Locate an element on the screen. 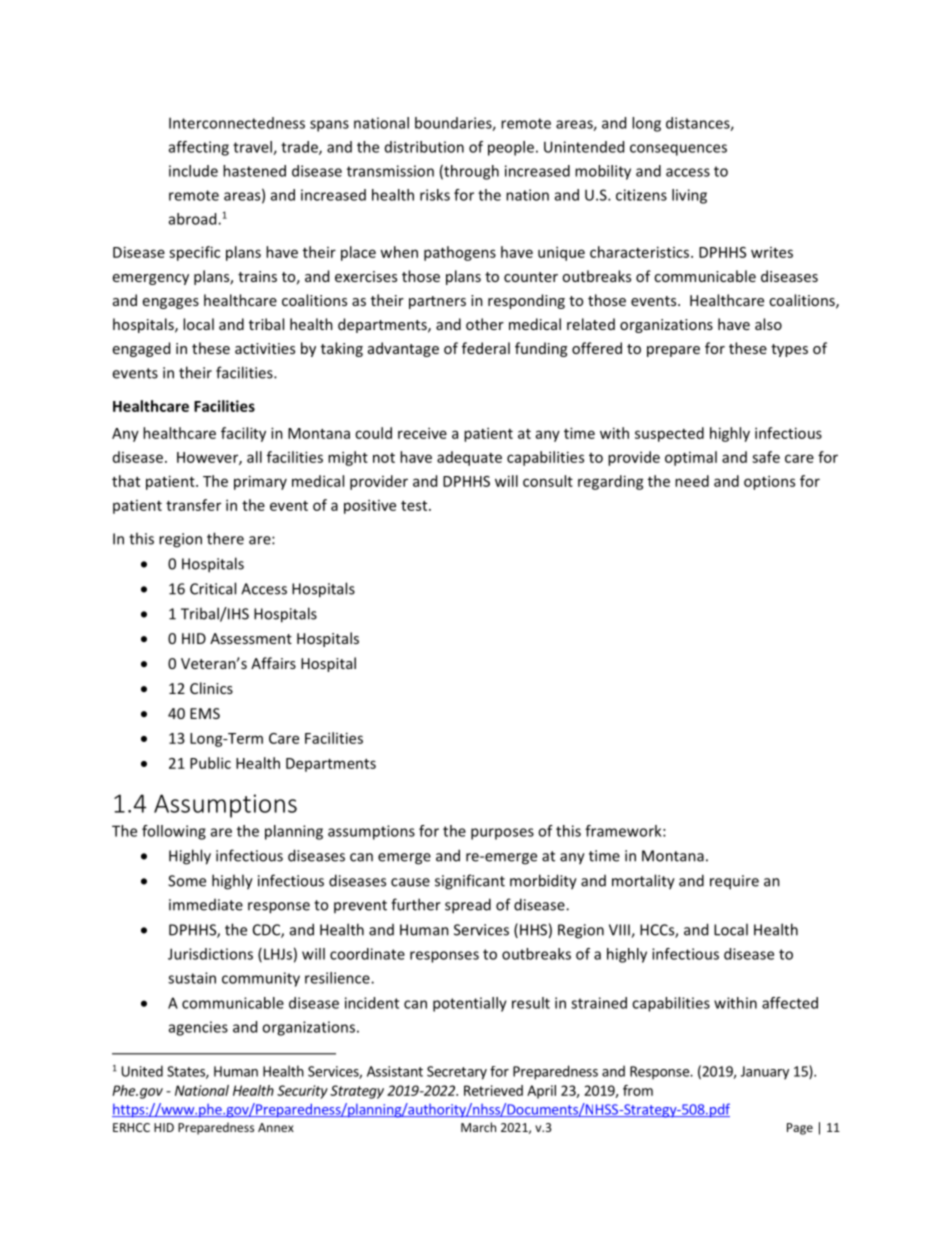 Image resolution: width=952 pixels, height=1233 pixels. need is located at coordinates (692, 481).
